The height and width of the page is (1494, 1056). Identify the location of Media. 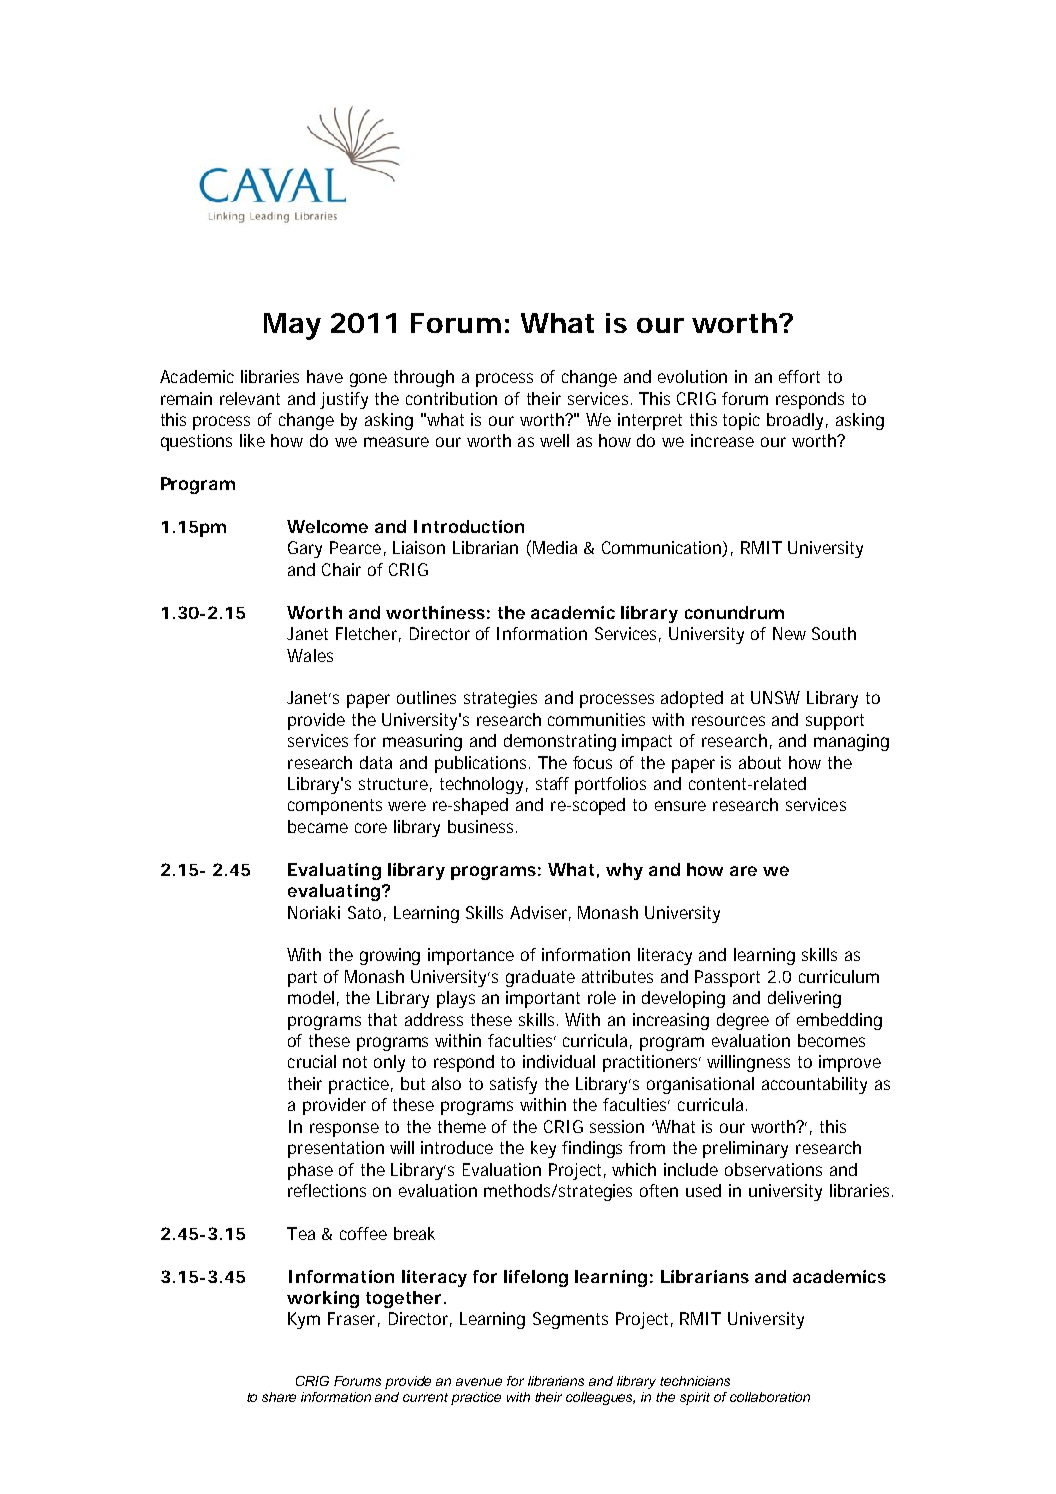
(555, 547).
